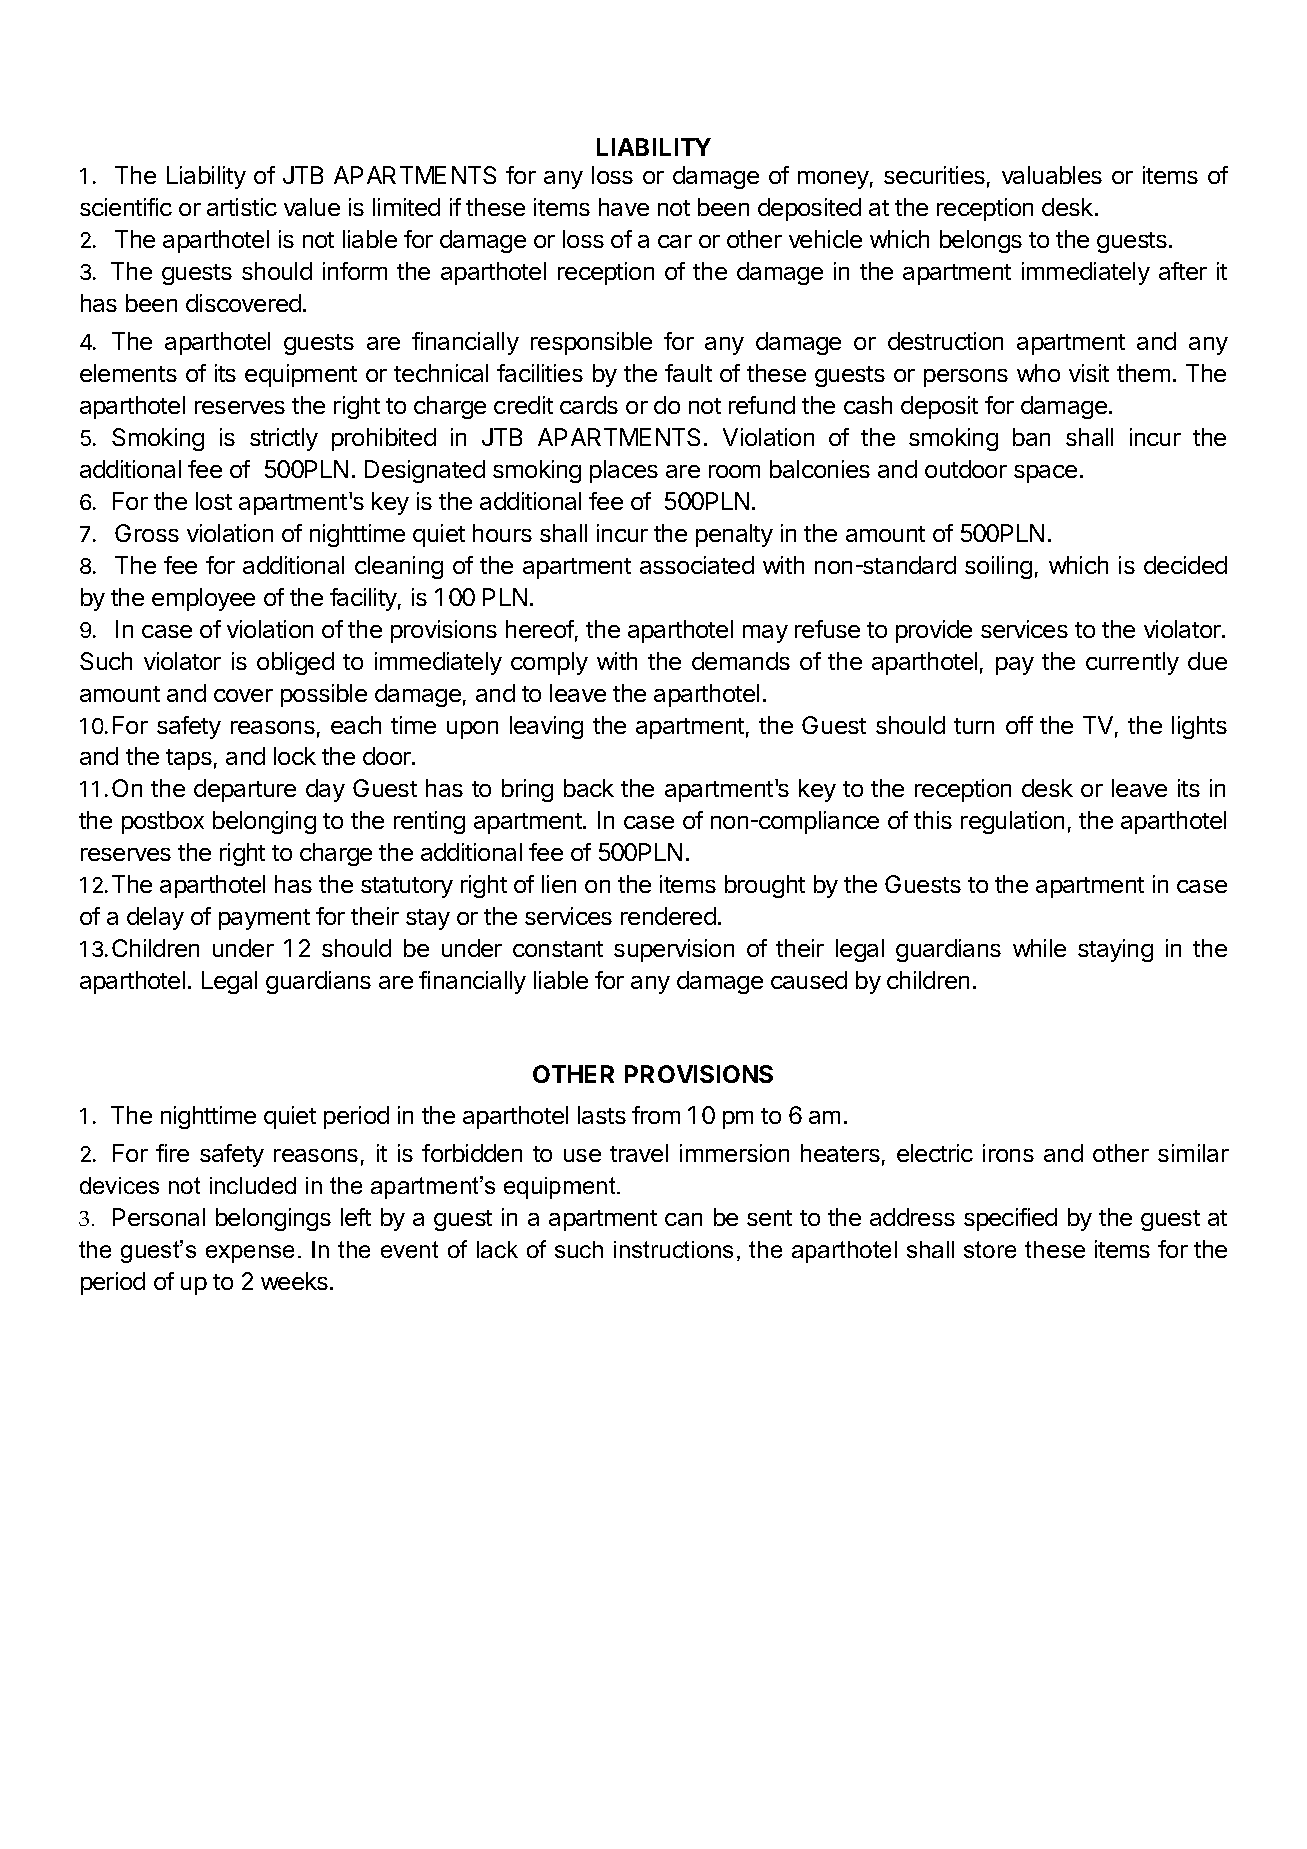  I want to click on associated, so click(697, 565).
